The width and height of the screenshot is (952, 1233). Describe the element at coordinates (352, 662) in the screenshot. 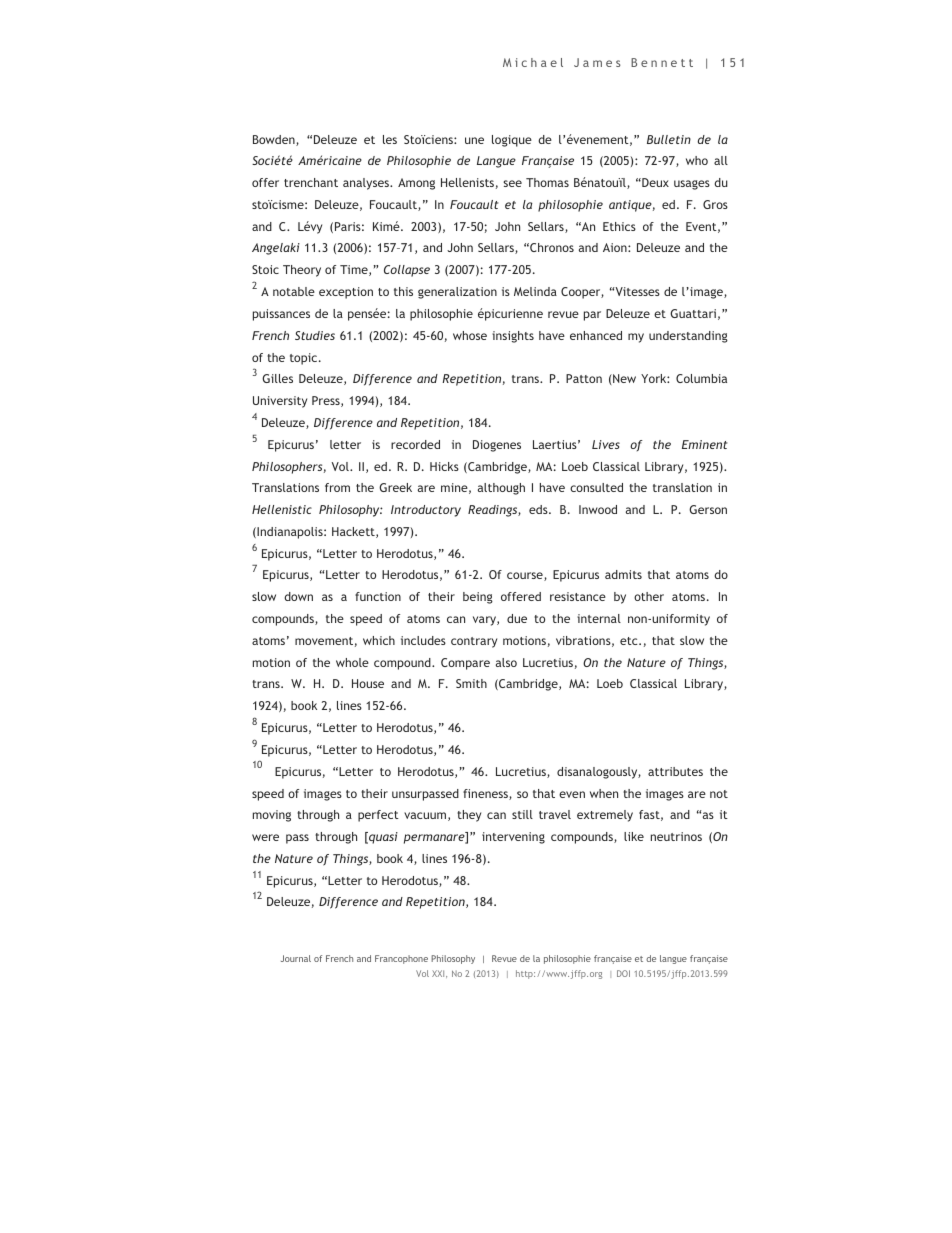

I see `whole` at that location.
